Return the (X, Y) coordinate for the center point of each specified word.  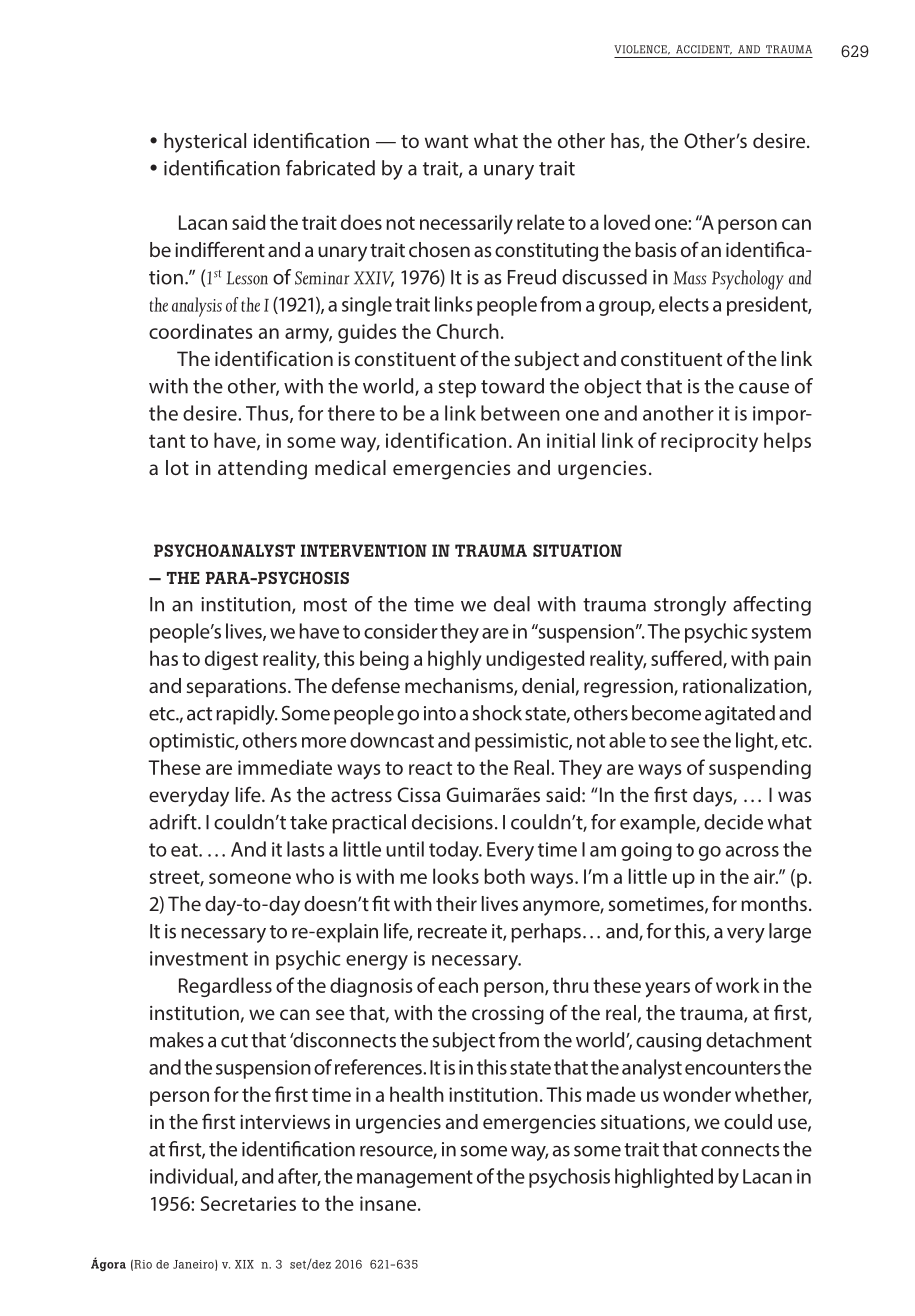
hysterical (205, 143)
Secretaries (248, 1203)
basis (655, 249)
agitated (740, 715)
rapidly (246, 715)
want (446, 141)
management (415, 1179)
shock (497, 713)
